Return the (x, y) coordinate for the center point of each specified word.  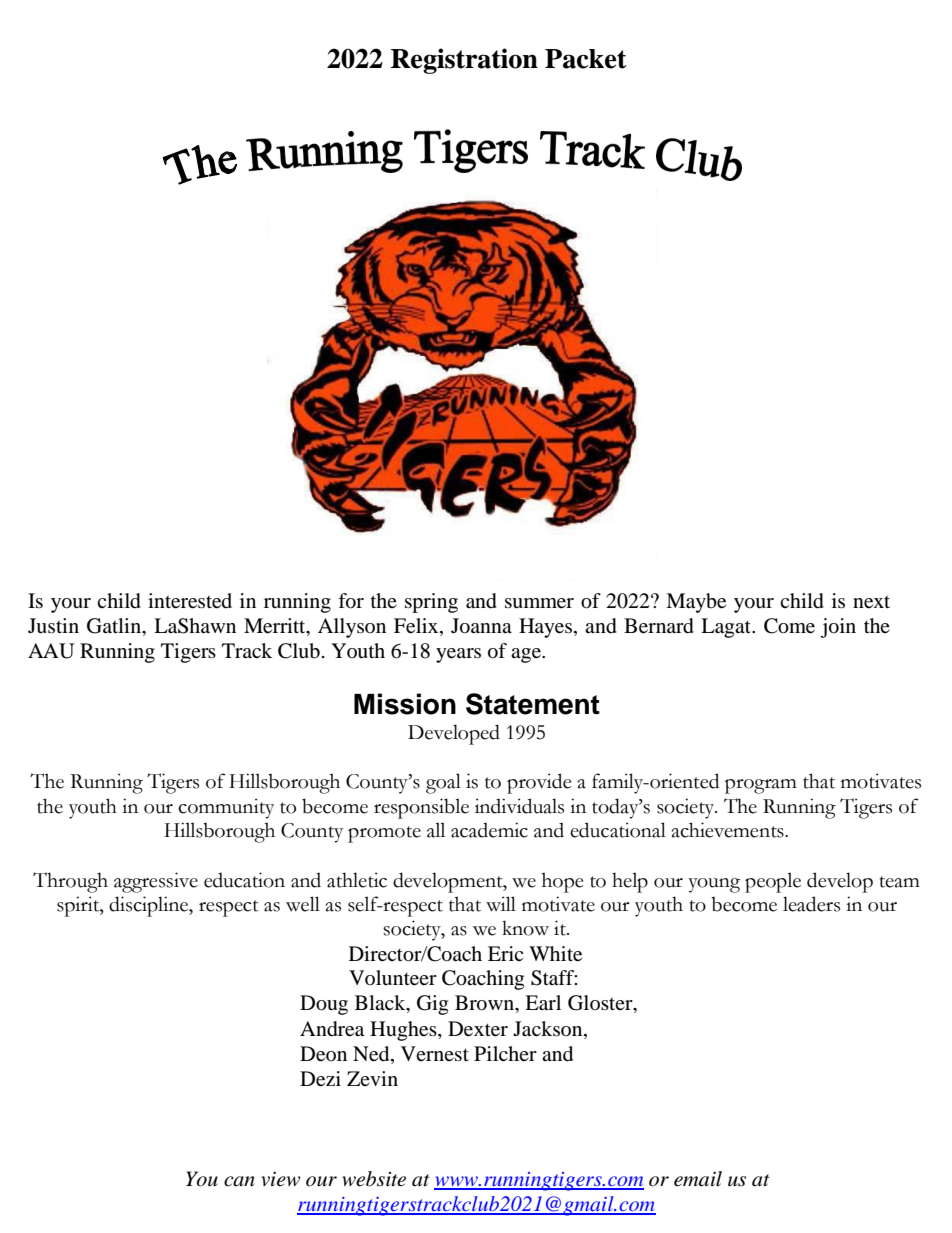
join (838, 628)
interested (190, 601)
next (871, 602)
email (698, 1179)
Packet (586, 59)
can (239, 1181)
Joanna (481, 626)
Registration (464, 61)
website (374, 1179)
